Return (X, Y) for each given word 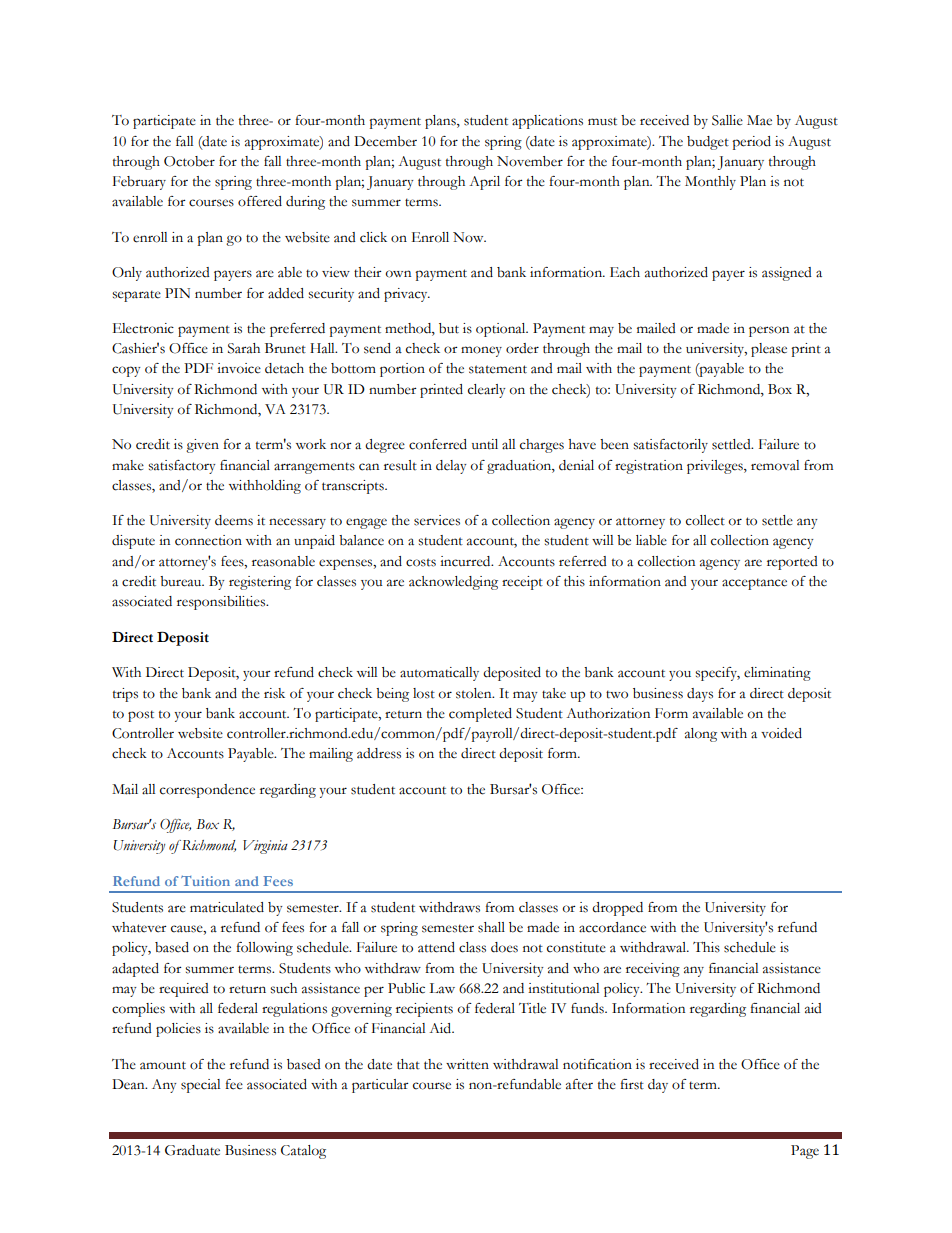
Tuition (205, 881)
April (484, 183)
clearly (487, 391)
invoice (239, 368)
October (189, 161)
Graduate (192, 1150)
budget (708, 143)
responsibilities (222, 603)
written (467, 1064)
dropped (617, 909)
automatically (439, 674)
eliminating (777, 674)
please (769, 350)
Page (805, 1152)
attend (436, 947)
